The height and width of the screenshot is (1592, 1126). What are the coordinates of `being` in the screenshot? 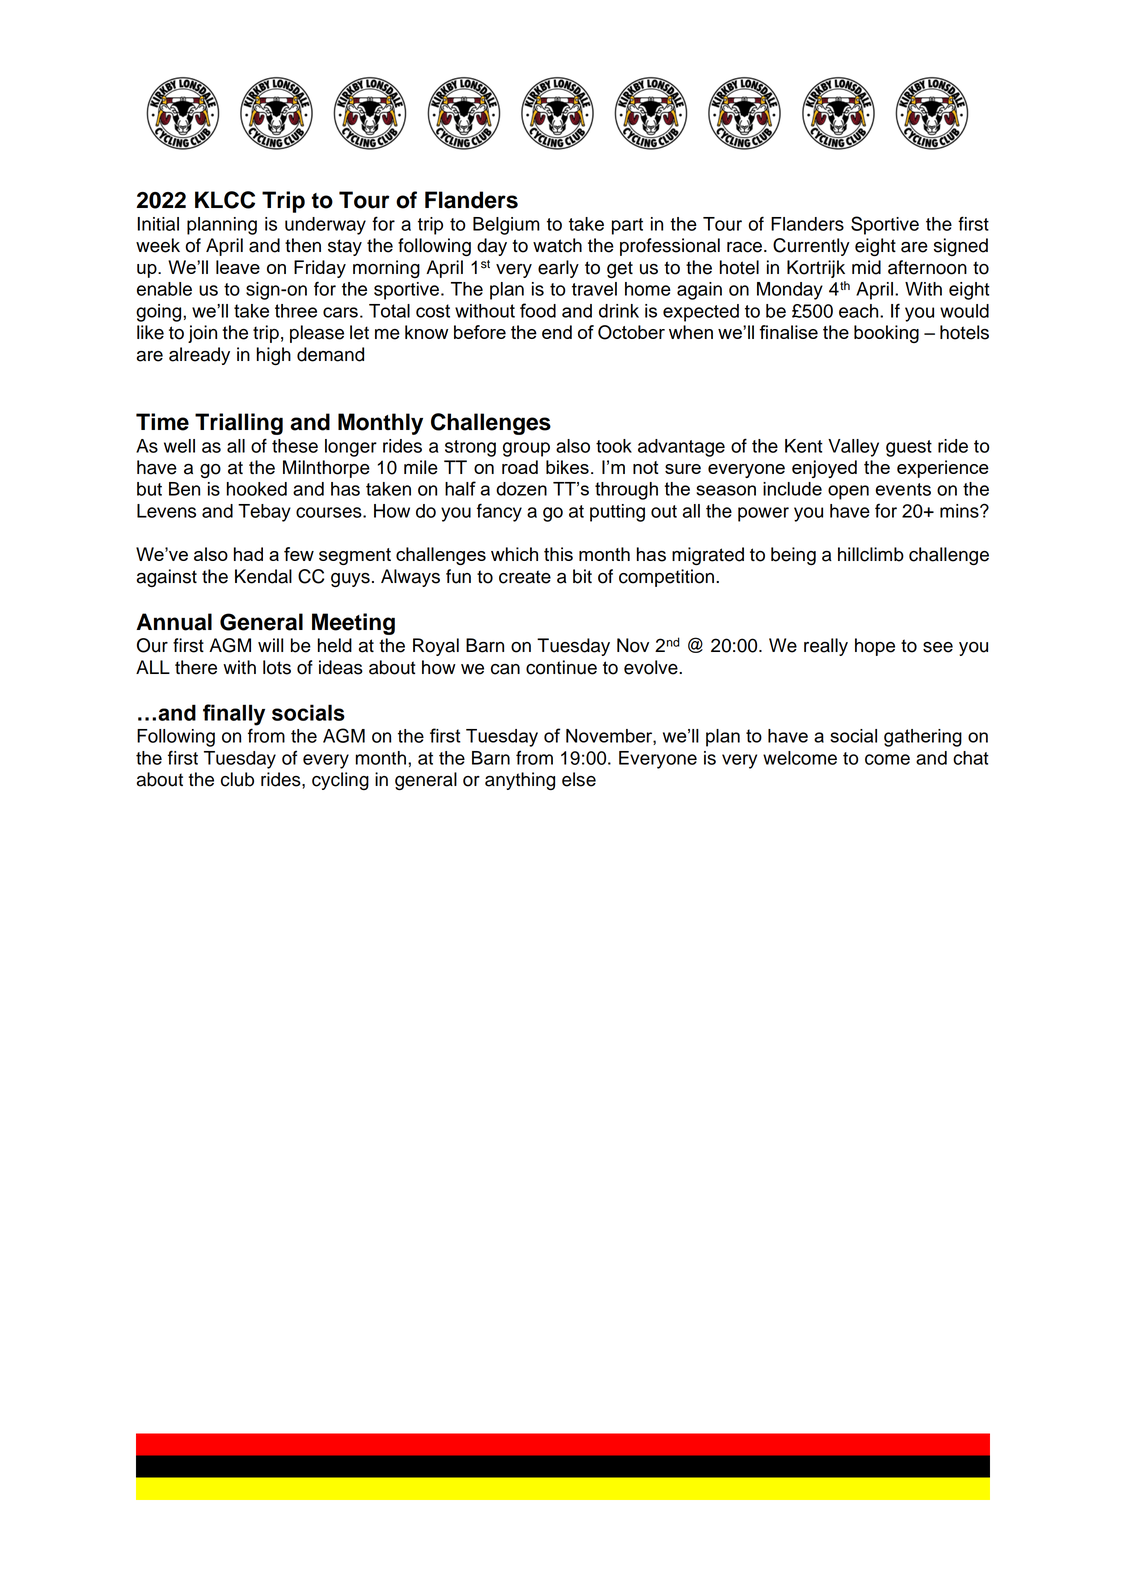 It's located at (793, 556).
